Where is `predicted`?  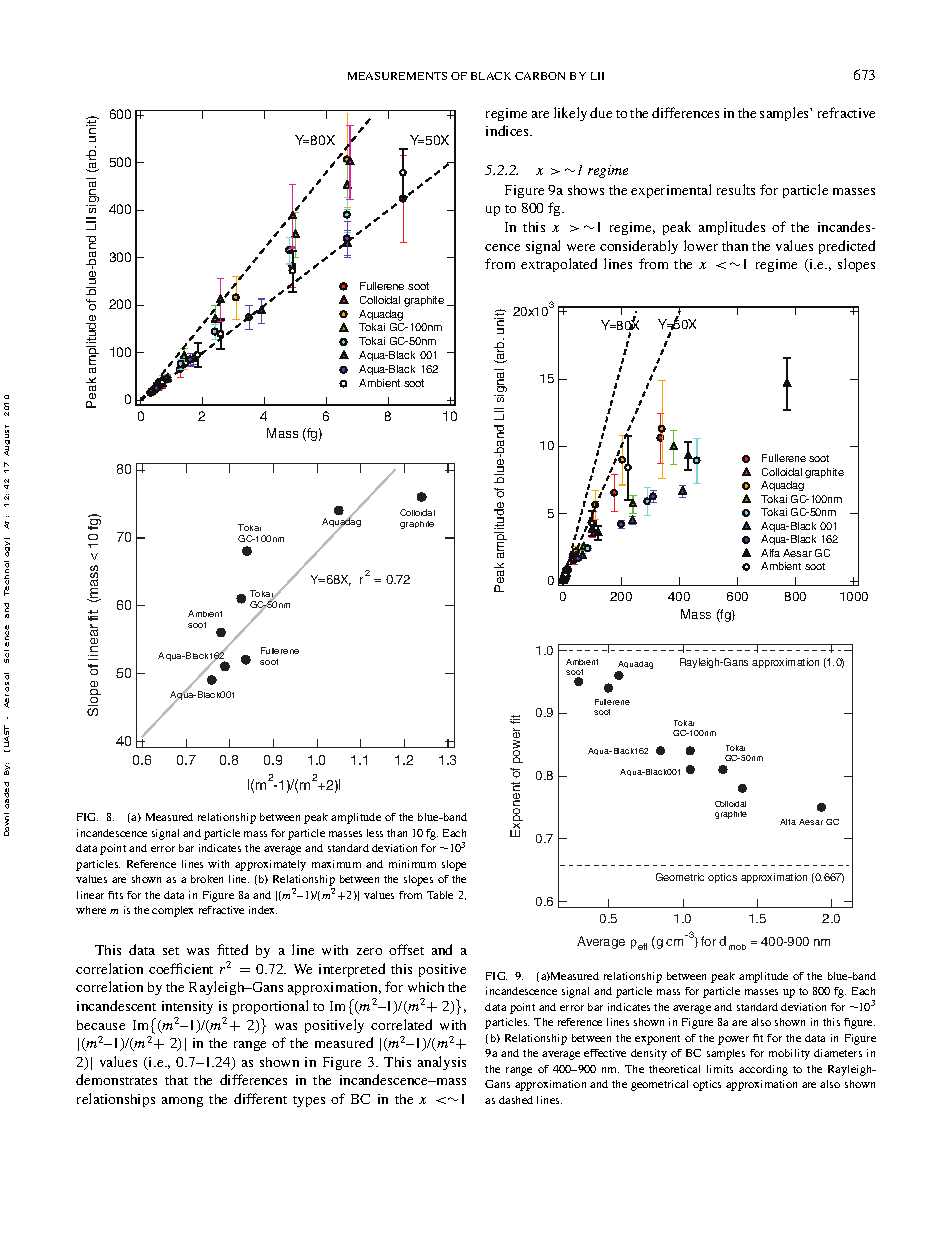 predicted is located at coordinates (847, 247).
